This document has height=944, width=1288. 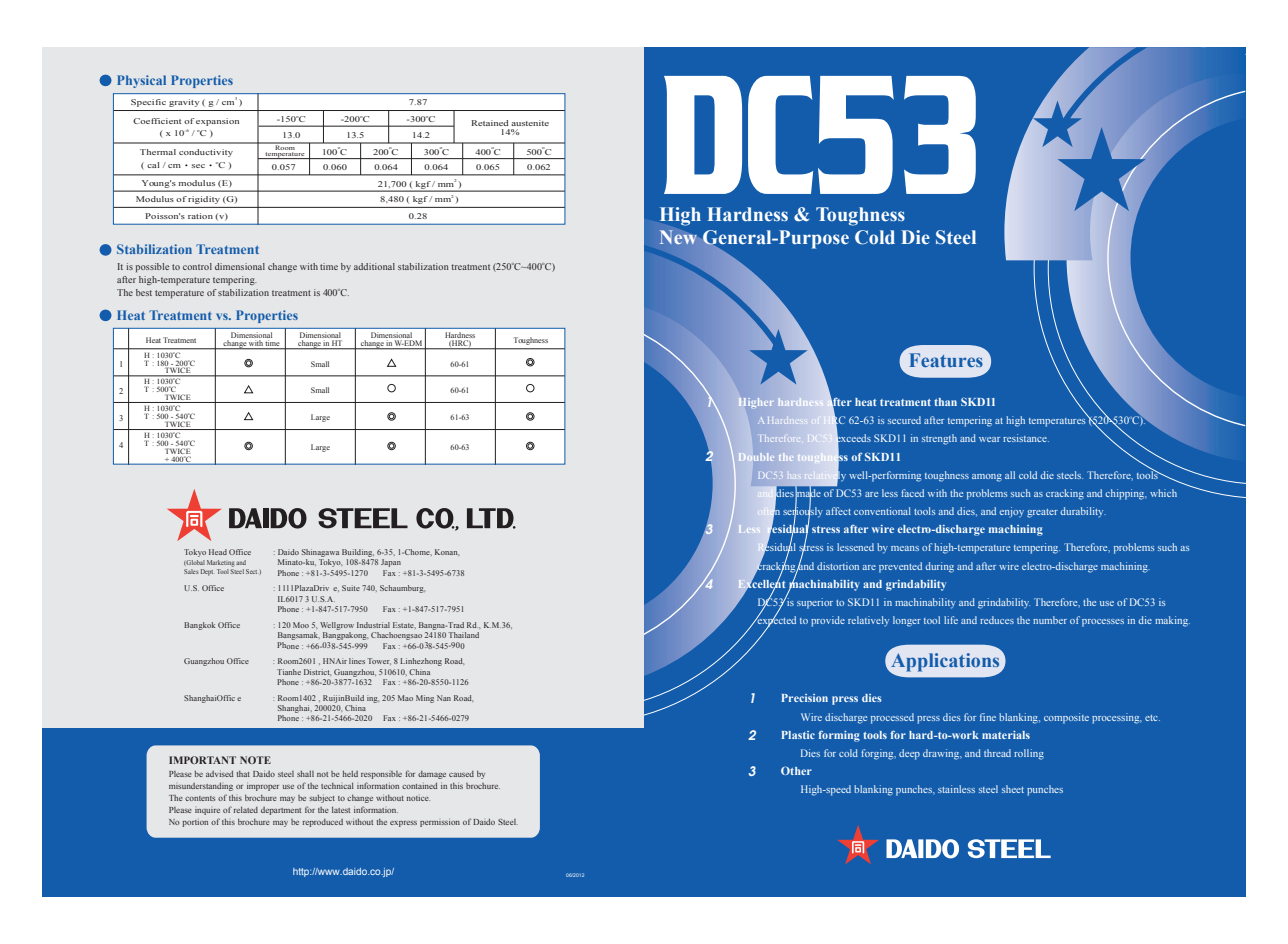 I want to click on resistance, so click(x=1026, y=438).
